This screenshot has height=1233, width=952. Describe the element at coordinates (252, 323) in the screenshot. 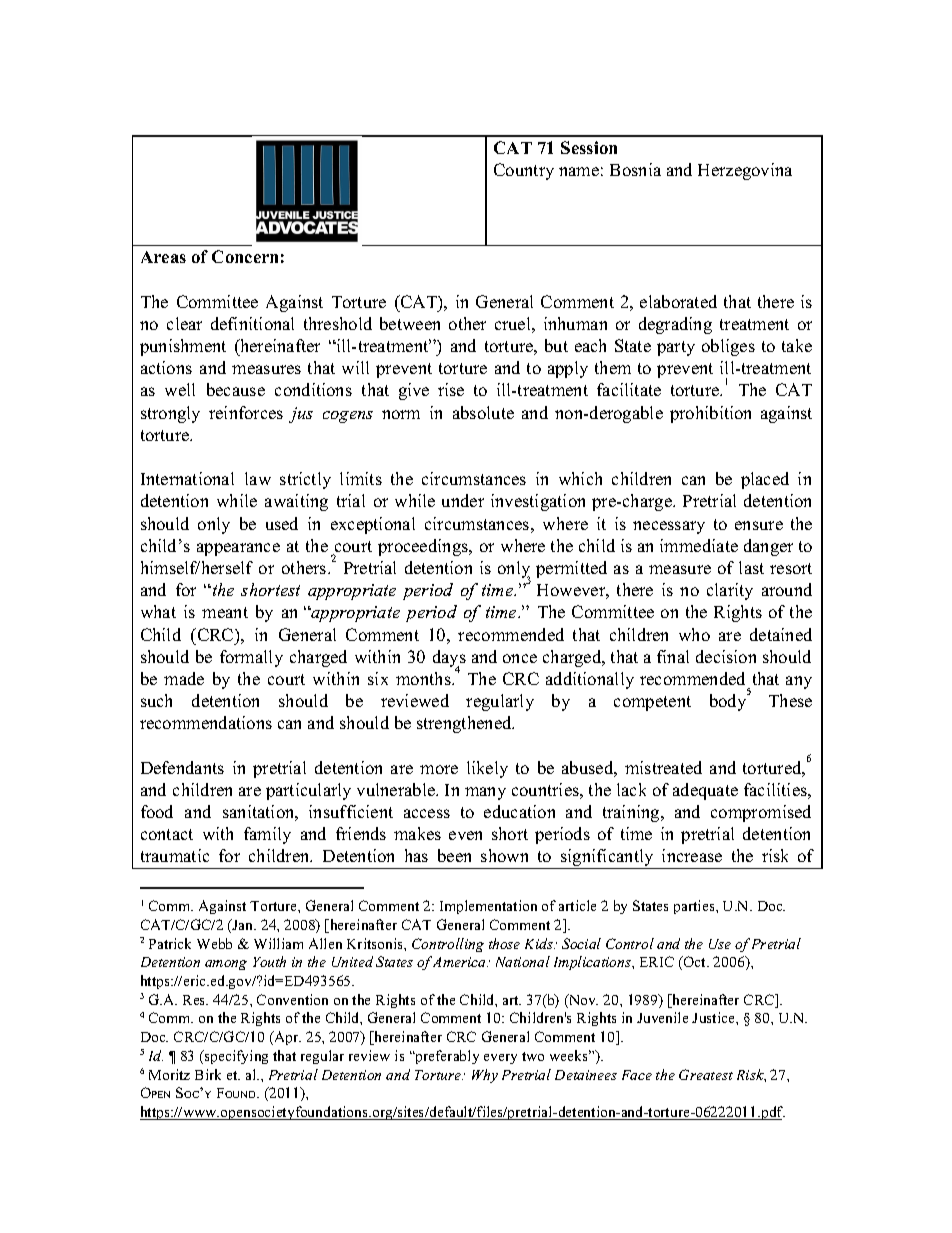

I see `definitional` at that location.
